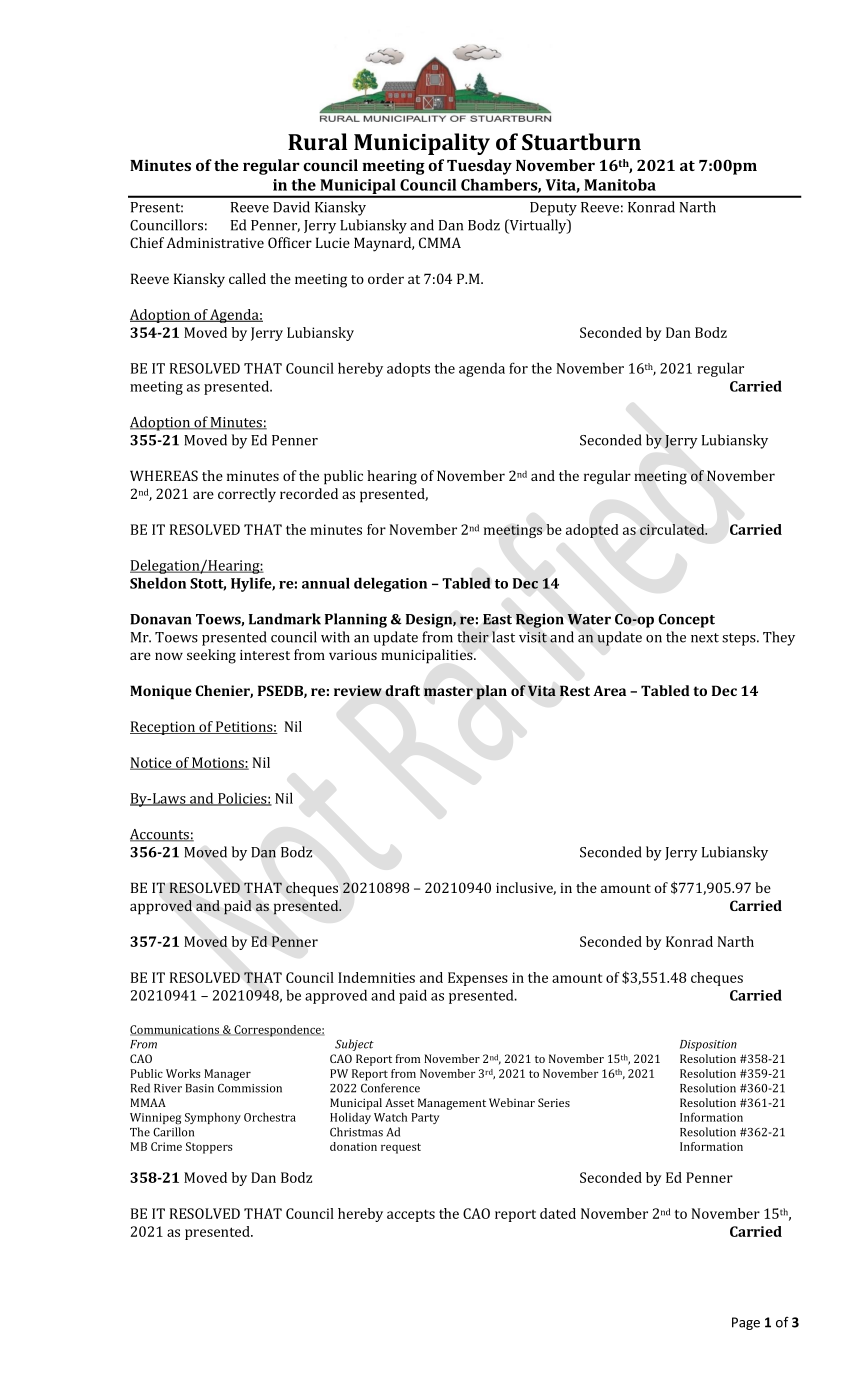 Image resolution: width=849 pixels, height=1400 pixels. What do you see at coordinates (708, 1045) in the page?
I see `Disposition` at bounding box center [708, 1045].
